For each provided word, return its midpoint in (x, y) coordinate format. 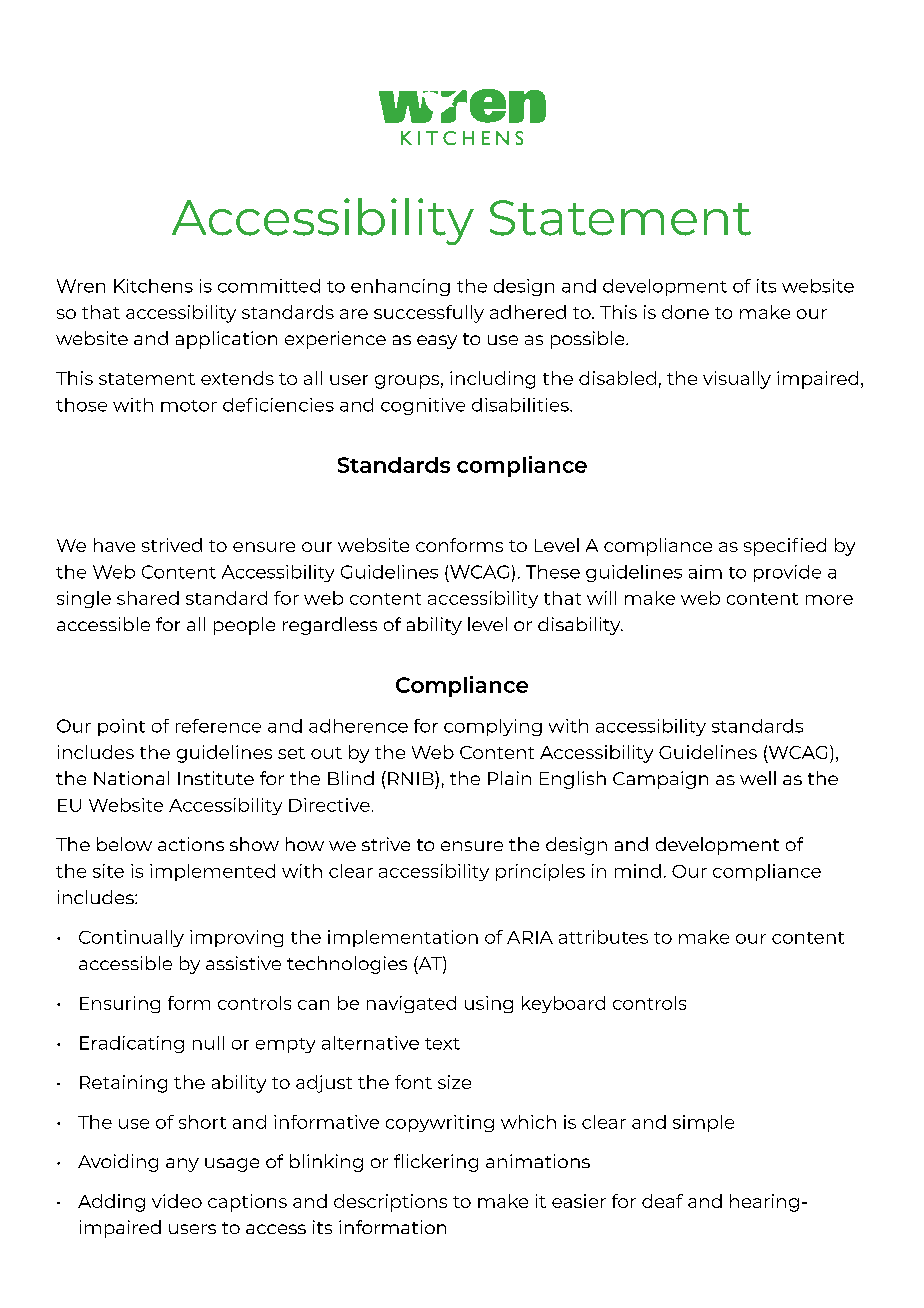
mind (638, 871)
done (685, 312)
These (553, 572)
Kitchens (153, 286)
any (182, 1165)
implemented (212, 872)
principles (540, 872)
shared (148, 598)
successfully (429, 314)
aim (705, 572)
